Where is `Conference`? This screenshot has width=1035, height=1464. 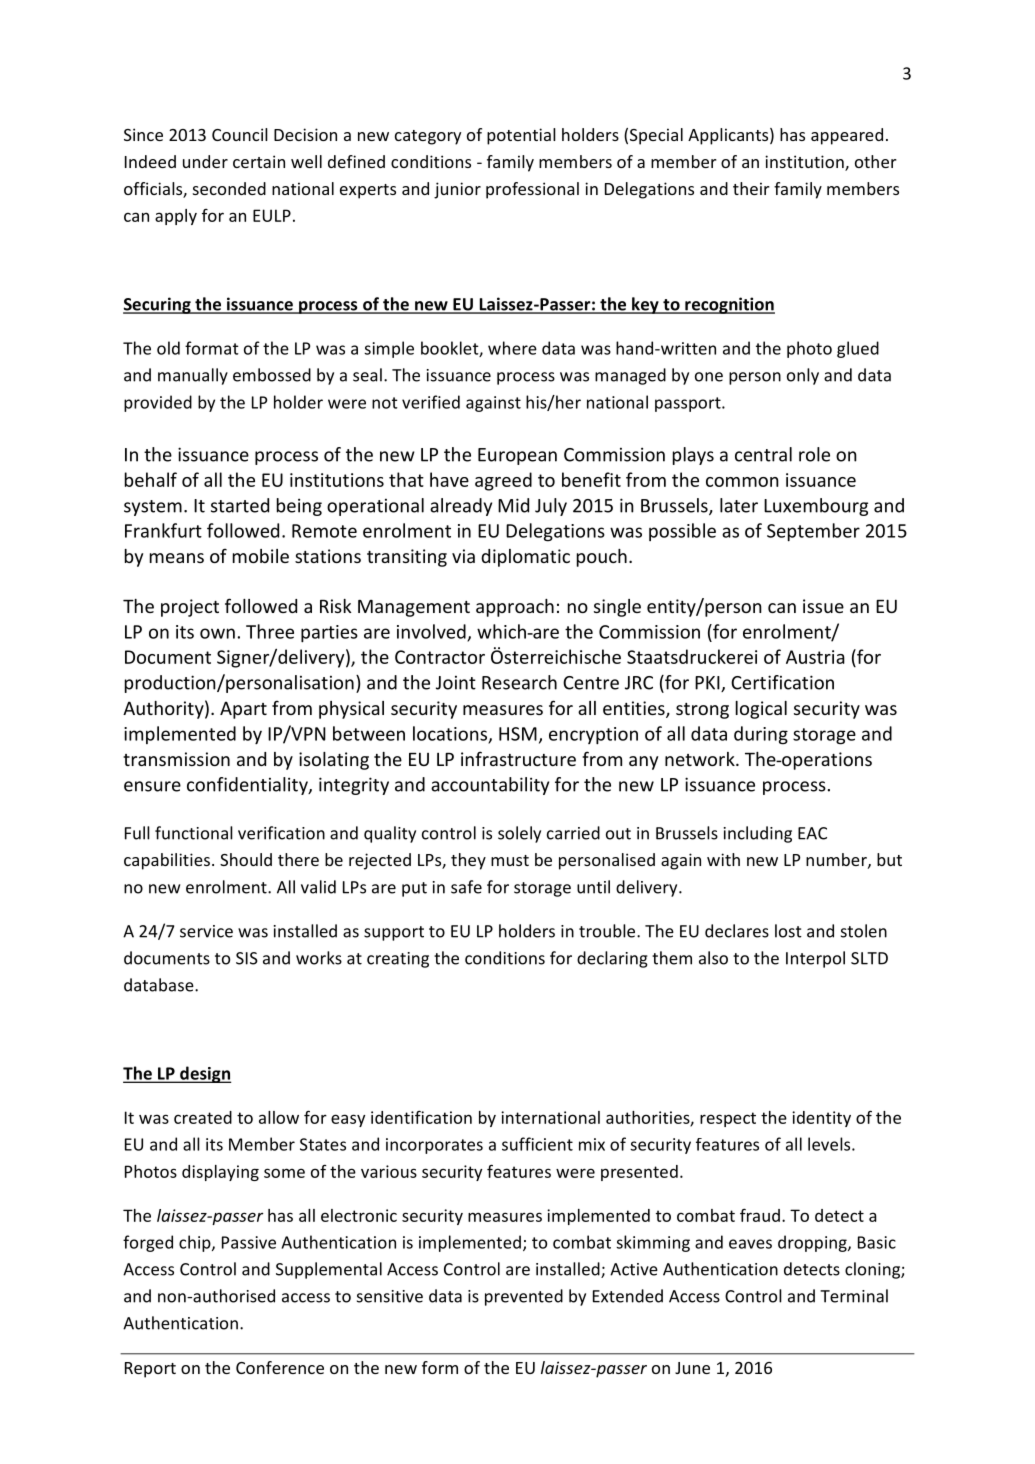 Conference is located at coordinates (280, 1367).
